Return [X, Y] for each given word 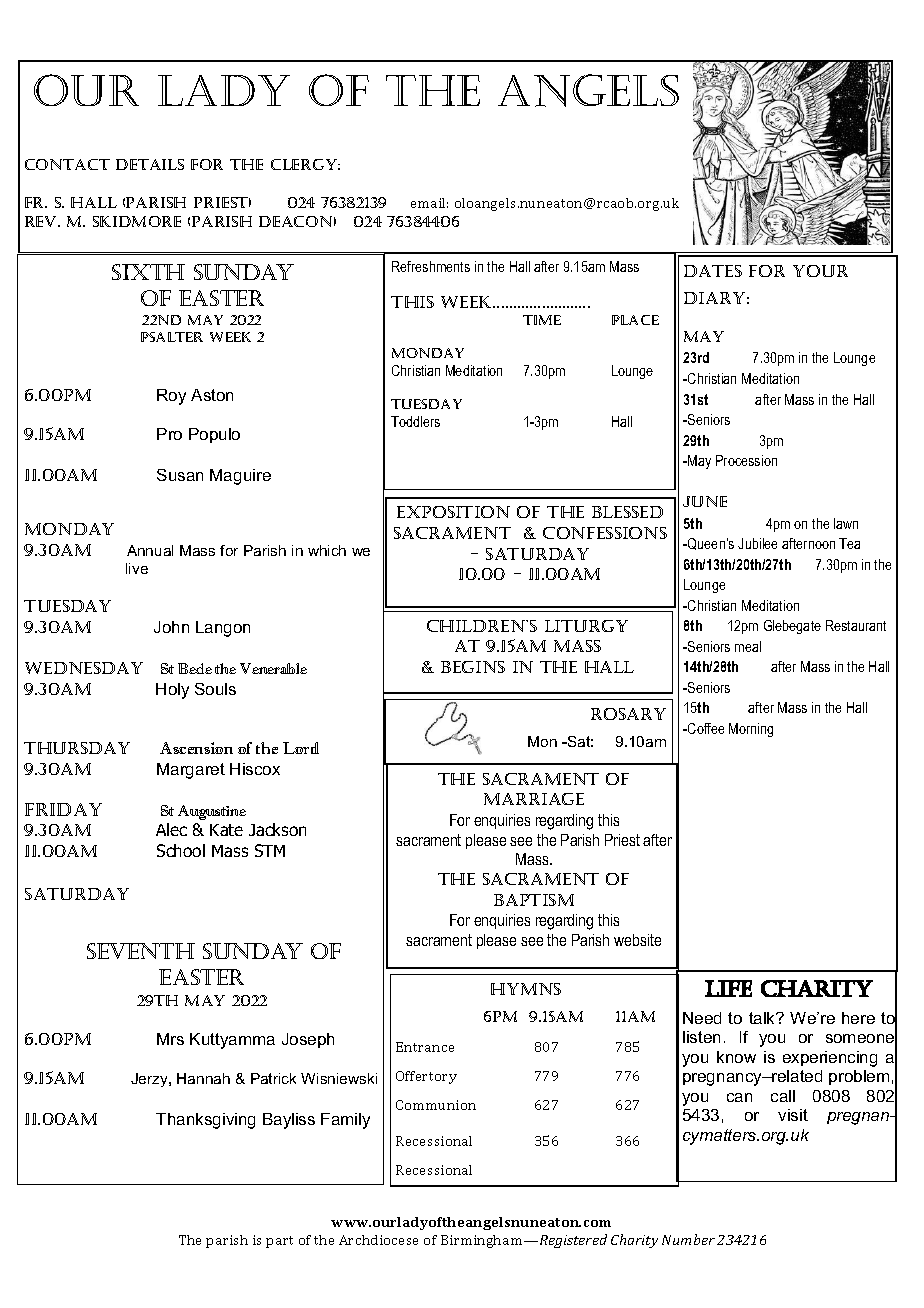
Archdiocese [378, 1240]
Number [688, 1239]
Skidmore [137, 221]
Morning [751, 730]
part [279, 1242]
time [542, 320]
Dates [713, 271]
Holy [172, 691]
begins [473, 667]
